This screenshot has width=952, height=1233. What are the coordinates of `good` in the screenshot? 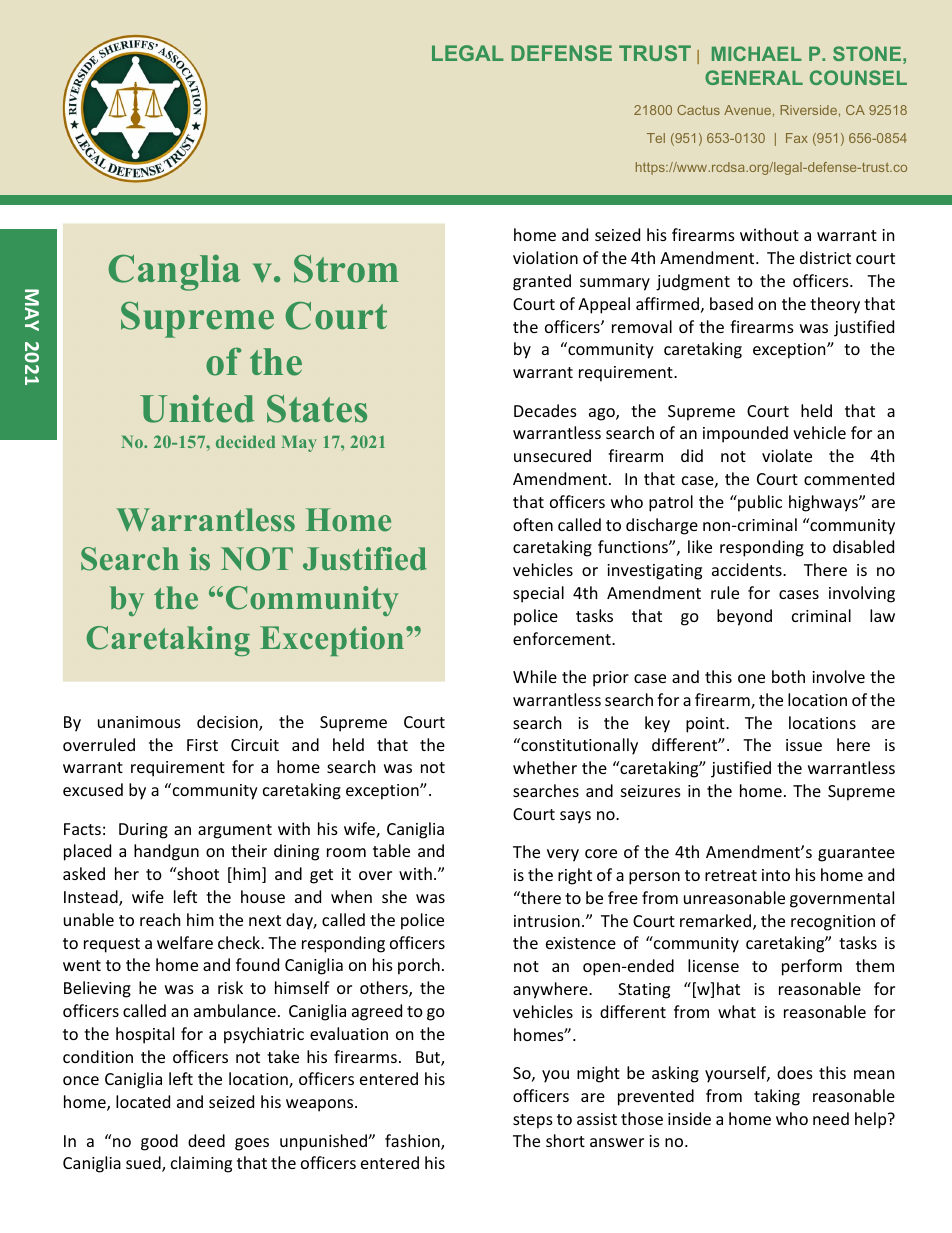 It's located at (159, 1142).
